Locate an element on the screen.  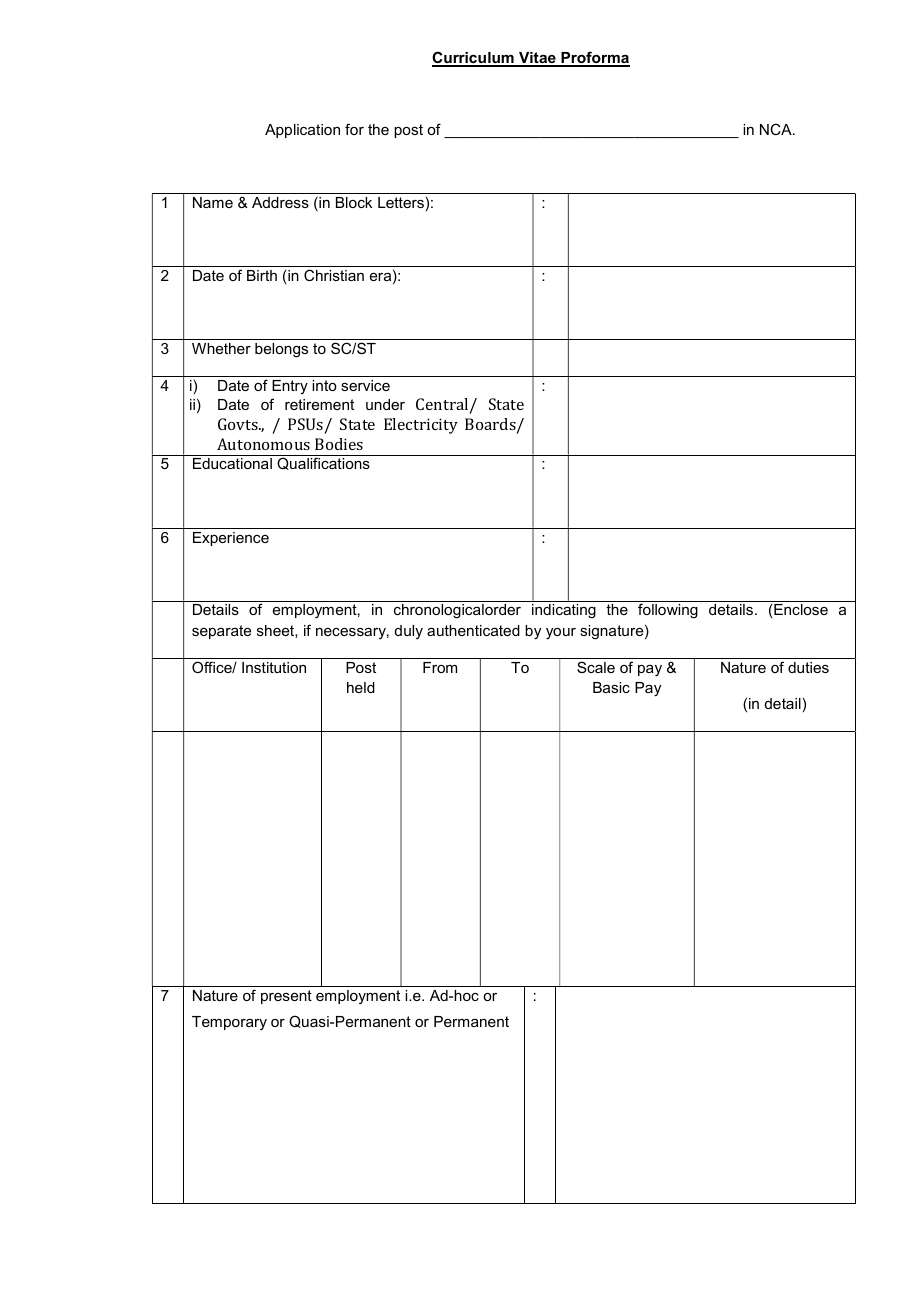
From is located at coordinates (440, 667).
